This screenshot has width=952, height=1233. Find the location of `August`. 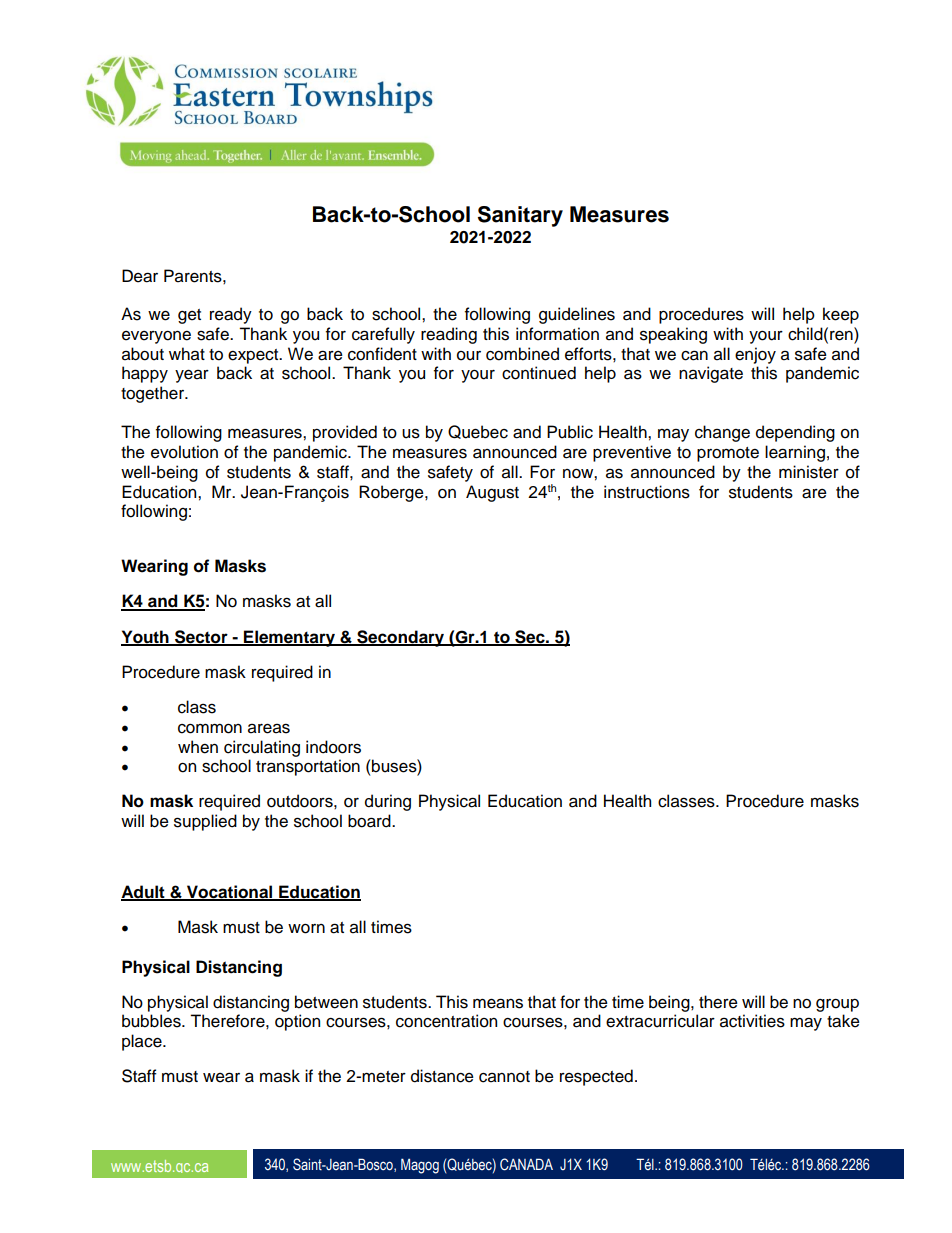

August is located at coordinates (492, 493).
